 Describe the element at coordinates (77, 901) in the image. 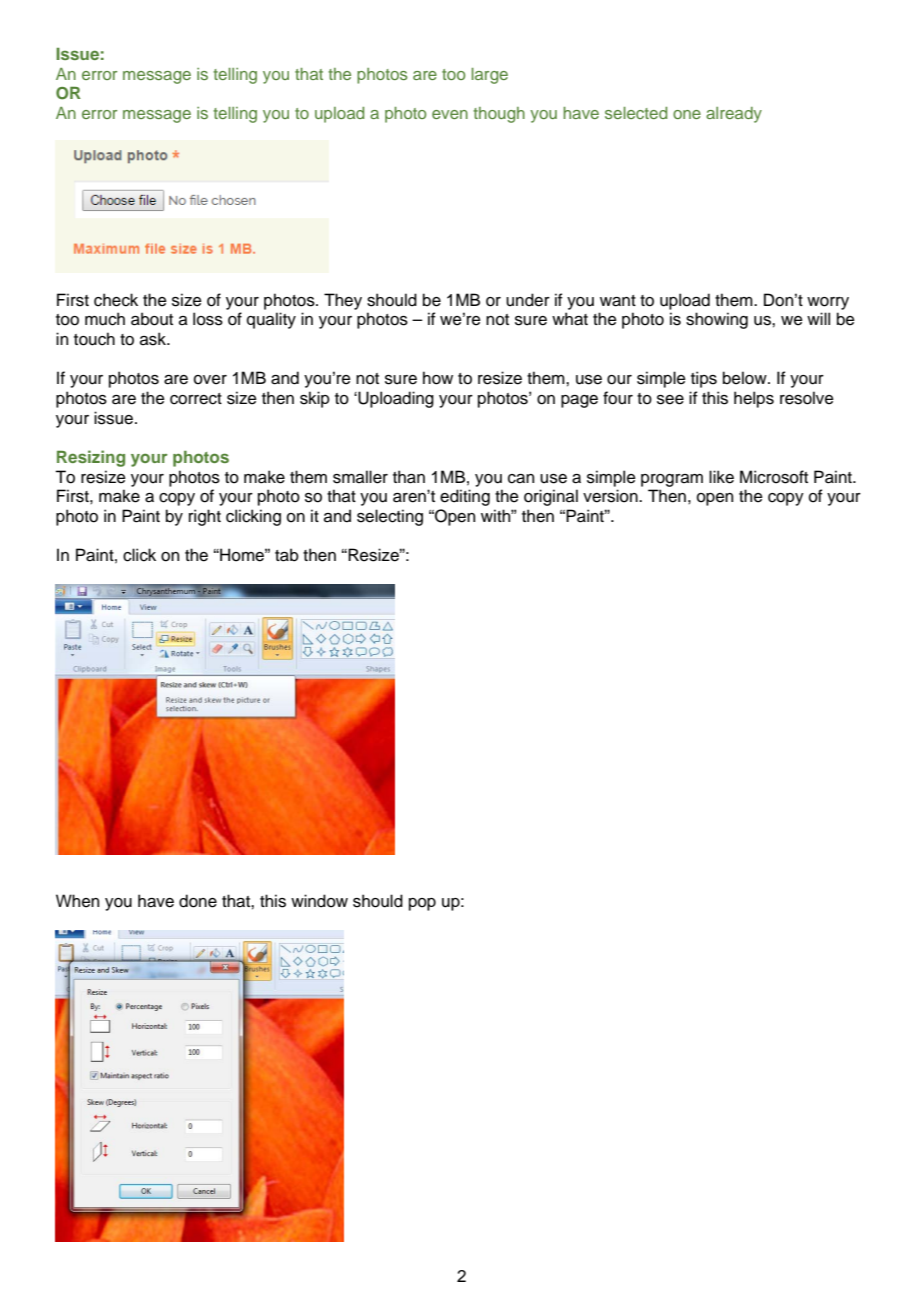

I see `When` at that location.
